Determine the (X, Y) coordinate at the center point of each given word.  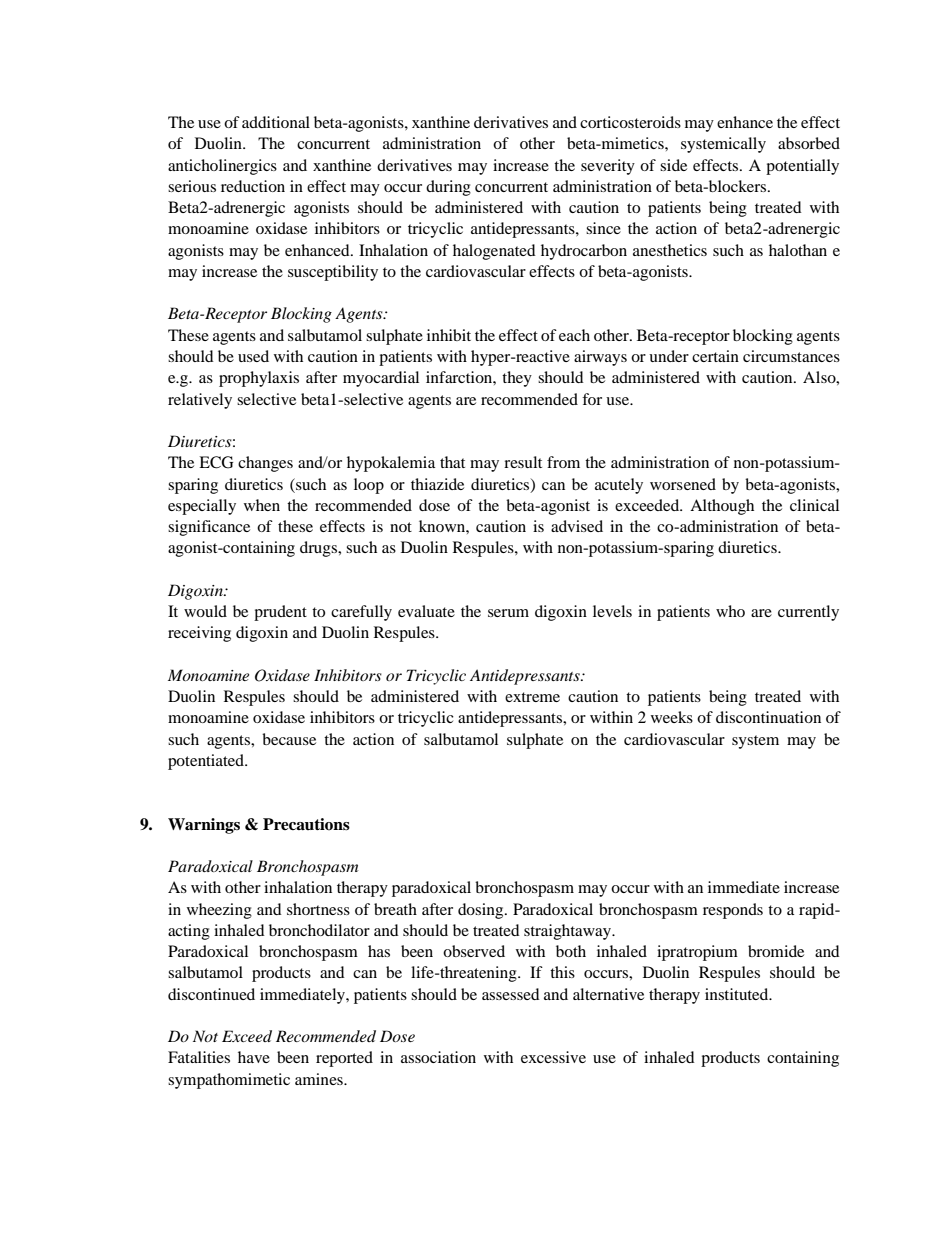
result (523, 462)
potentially (802, 167)
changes (265, 464)
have (254, 1057)
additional (276, 122)
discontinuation (768, 717)
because (289, 739)
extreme (532, 697)
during (448, 188)
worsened (683, 484)
